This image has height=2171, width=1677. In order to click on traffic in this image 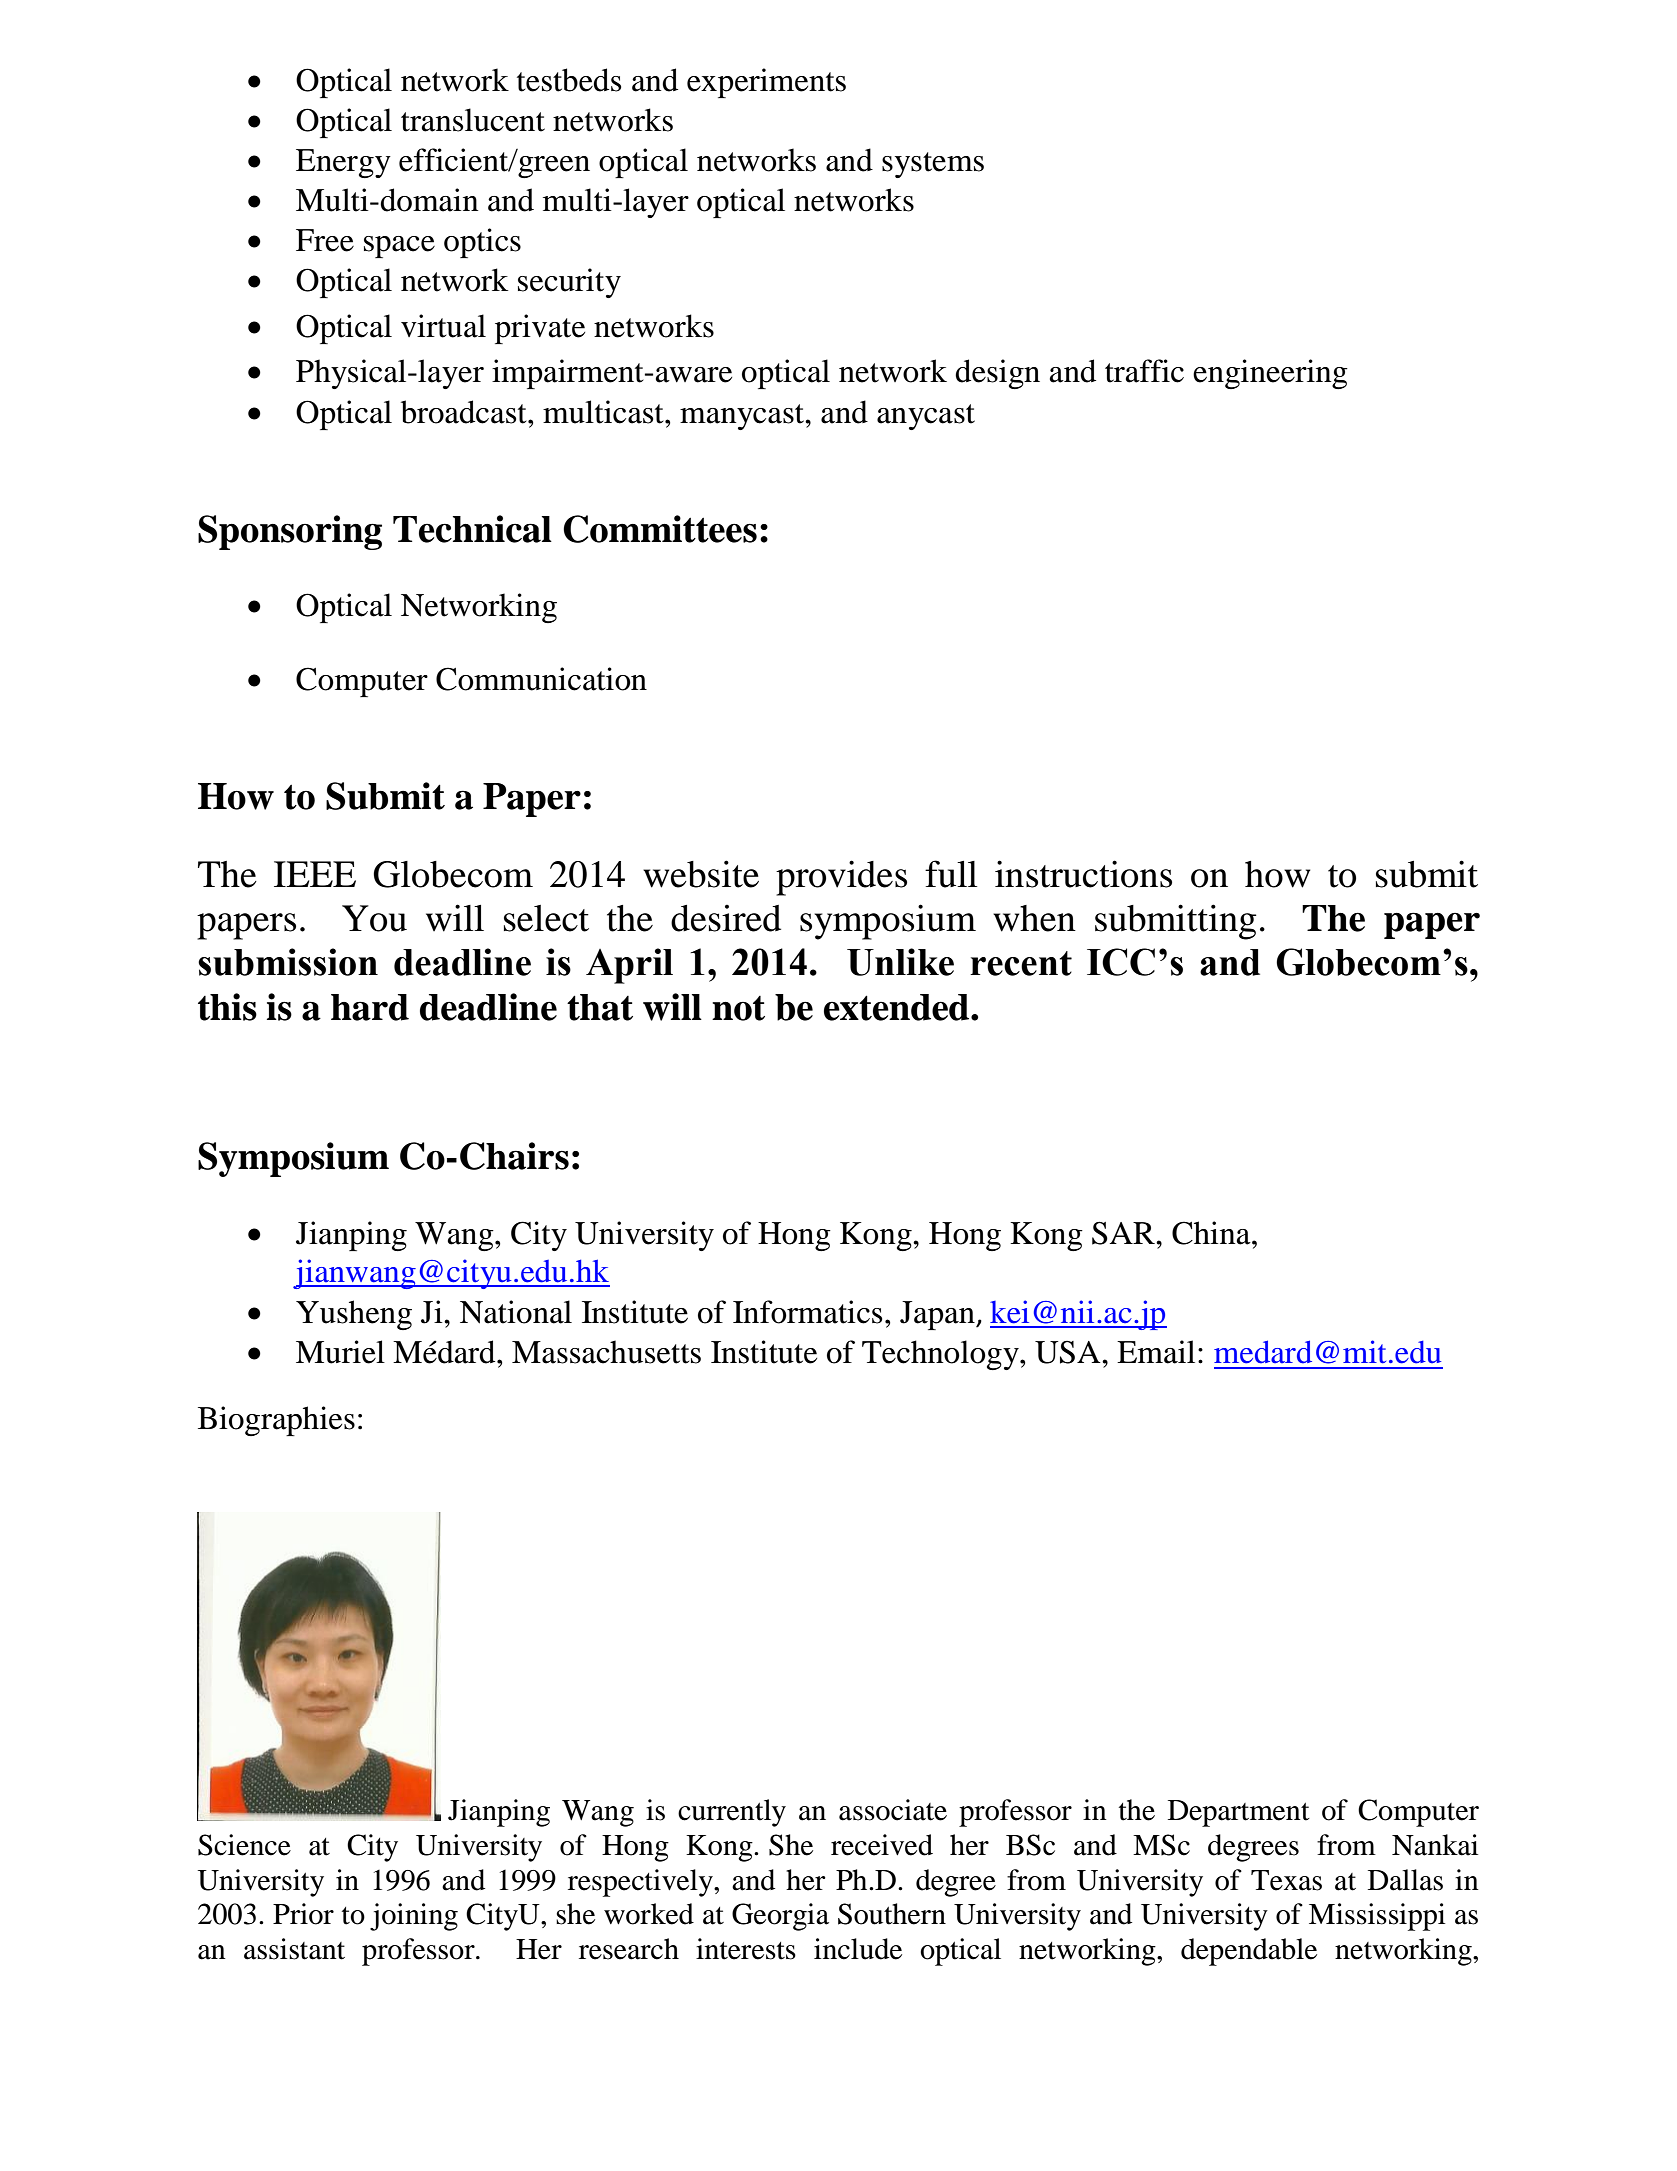, I will do `click(1144, 371)`.
